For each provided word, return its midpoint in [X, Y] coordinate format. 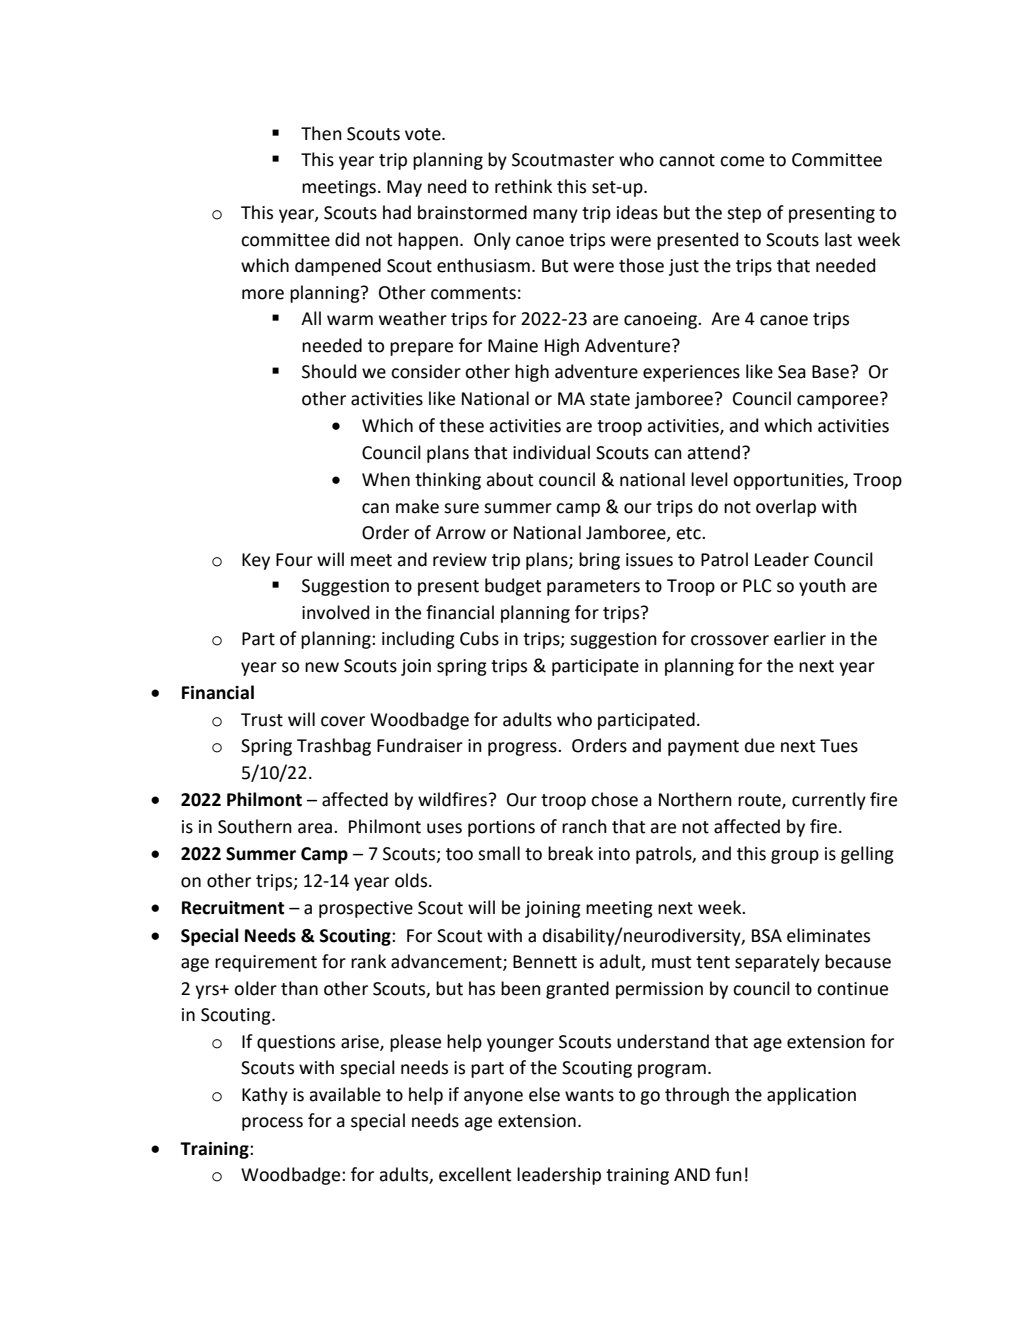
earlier [800, 638]
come [742, 161]
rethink [523, 186]
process [272, 1124]
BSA [767, 936]
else [544, 1094]
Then [321, 133]
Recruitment [233, 908]
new [322, 667]
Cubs [479, 638]
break [570, 853]
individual [551, 452]
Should [329, 371]
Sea [792, 372]
